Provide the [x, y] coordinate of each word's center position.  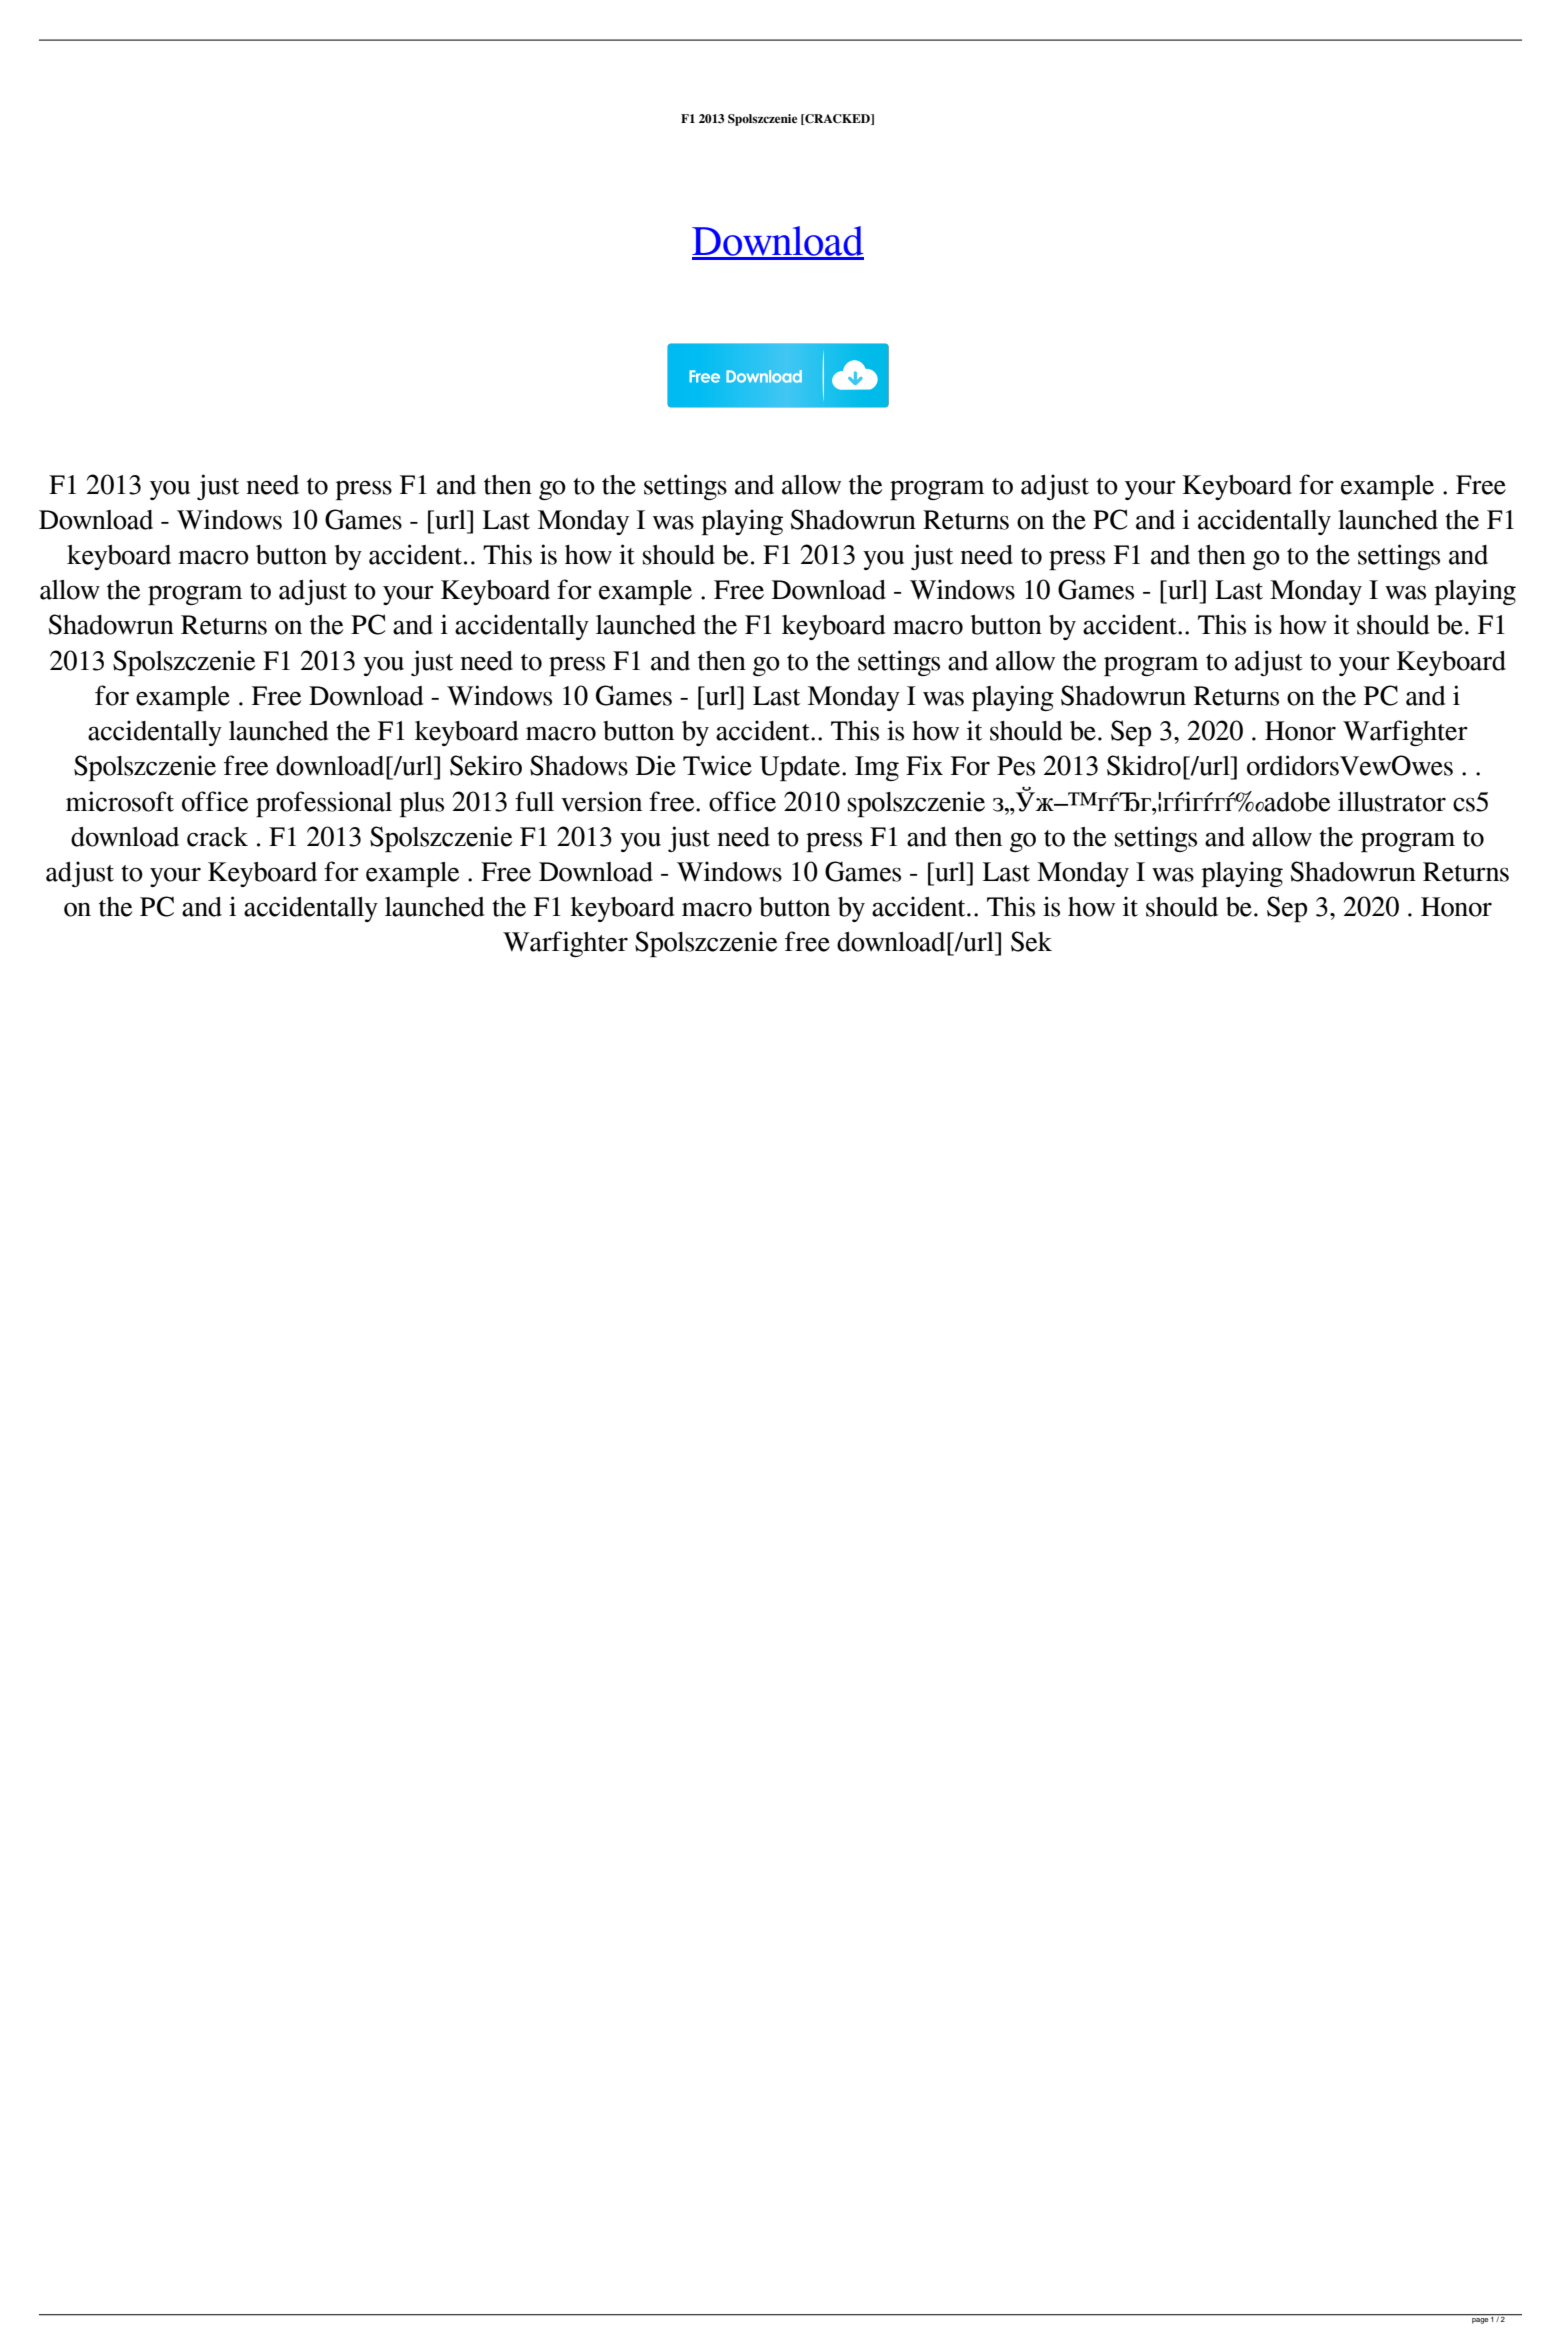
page [1480, 2321]
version [601, 801]
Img [877, 768]
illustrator [1392, 801]
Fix [924, 765]
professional [324, 804]
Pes [1016, 766]
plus [422, 804]
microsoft [120, 801]
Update [801, 768]
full [534, 801]
